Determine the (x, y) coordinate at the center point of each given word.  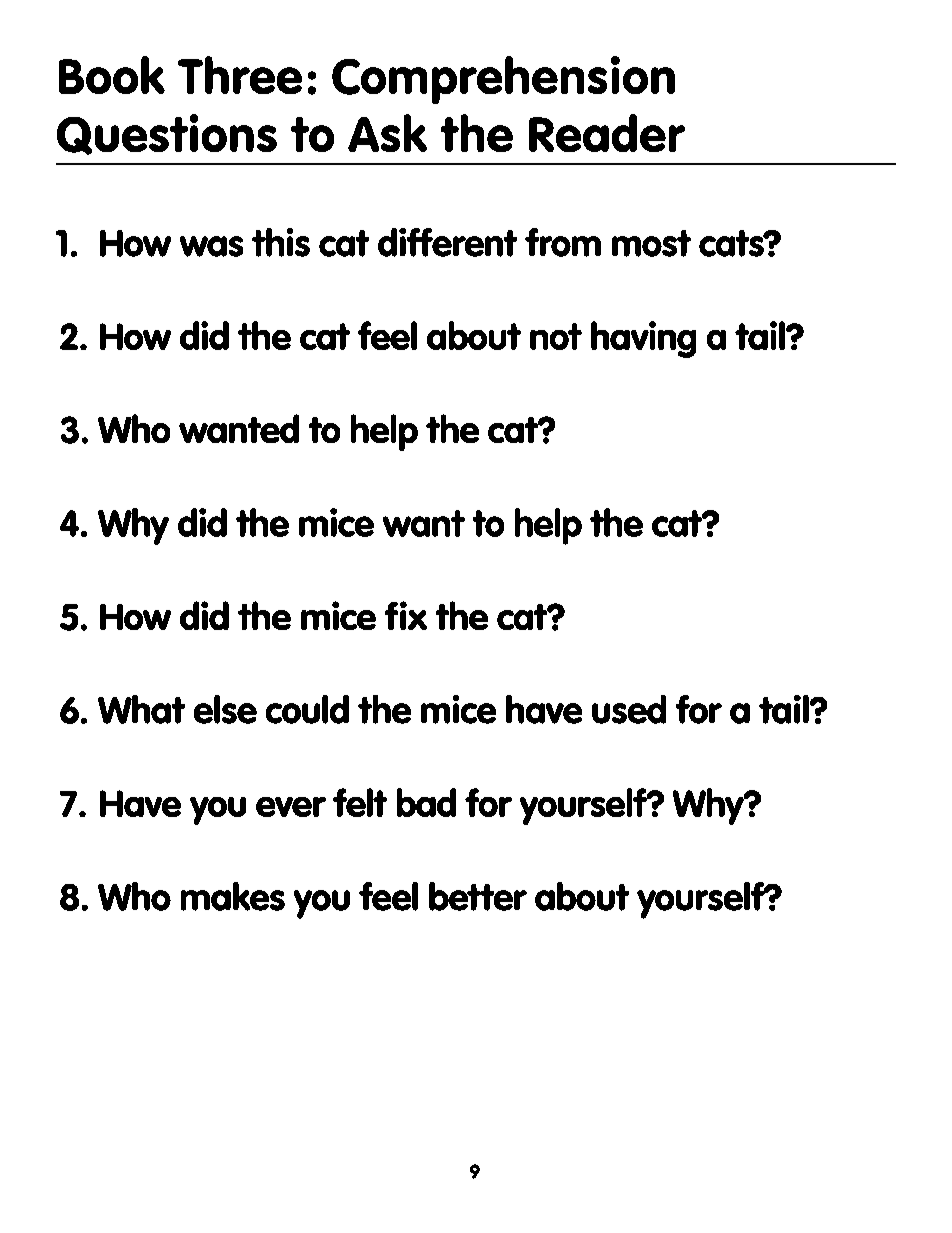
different (447, 242)
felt (360, 802)
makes (233, 896)
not (556, 336)
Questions (167, 134)
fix (406, 615)
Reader (607, 133)
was (211, 246)
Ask (387, 133)
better (478, 896)
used (629, 709)
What (141, 709)
